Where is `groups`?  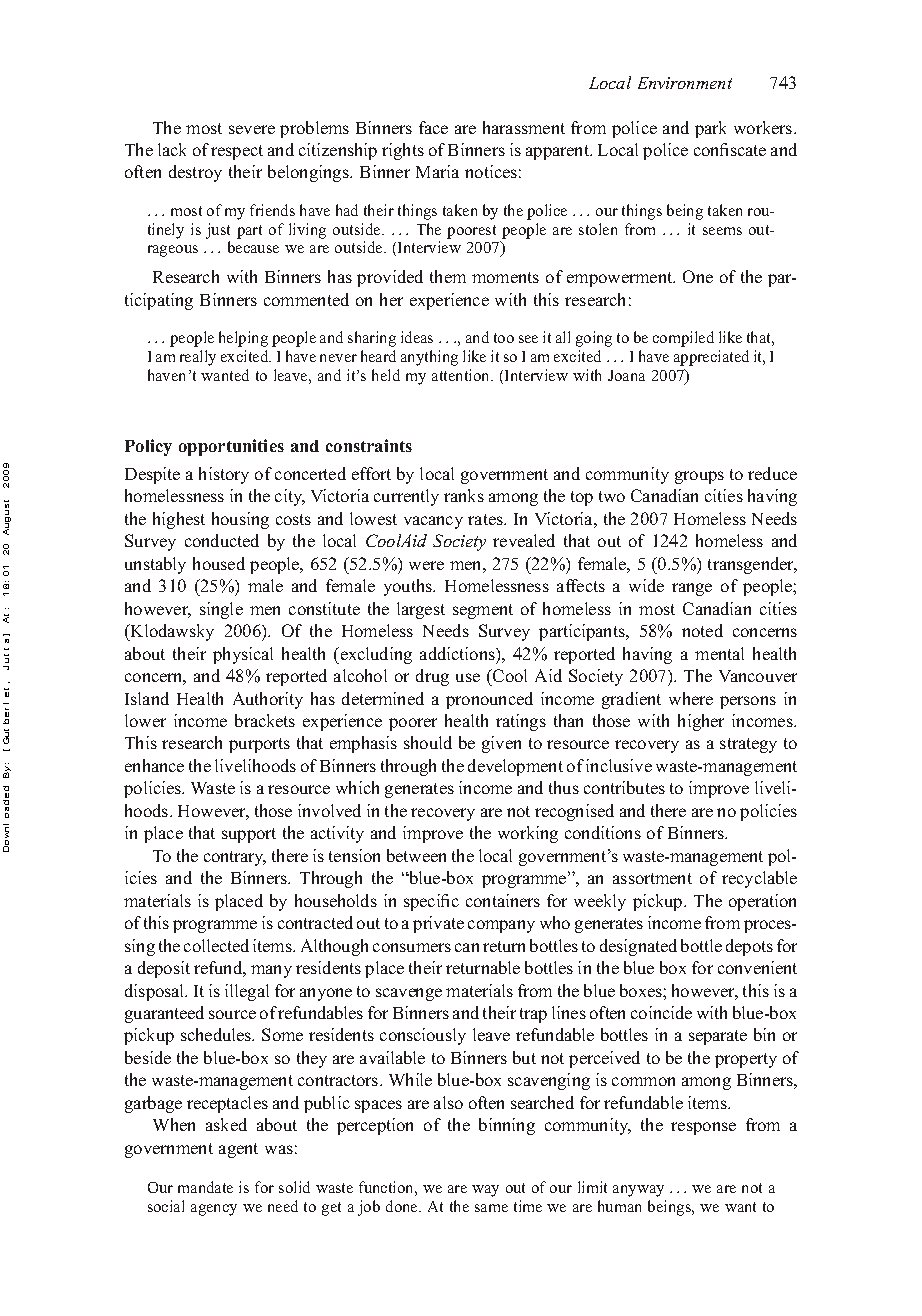 groups is located at coordinates (699, 477).
